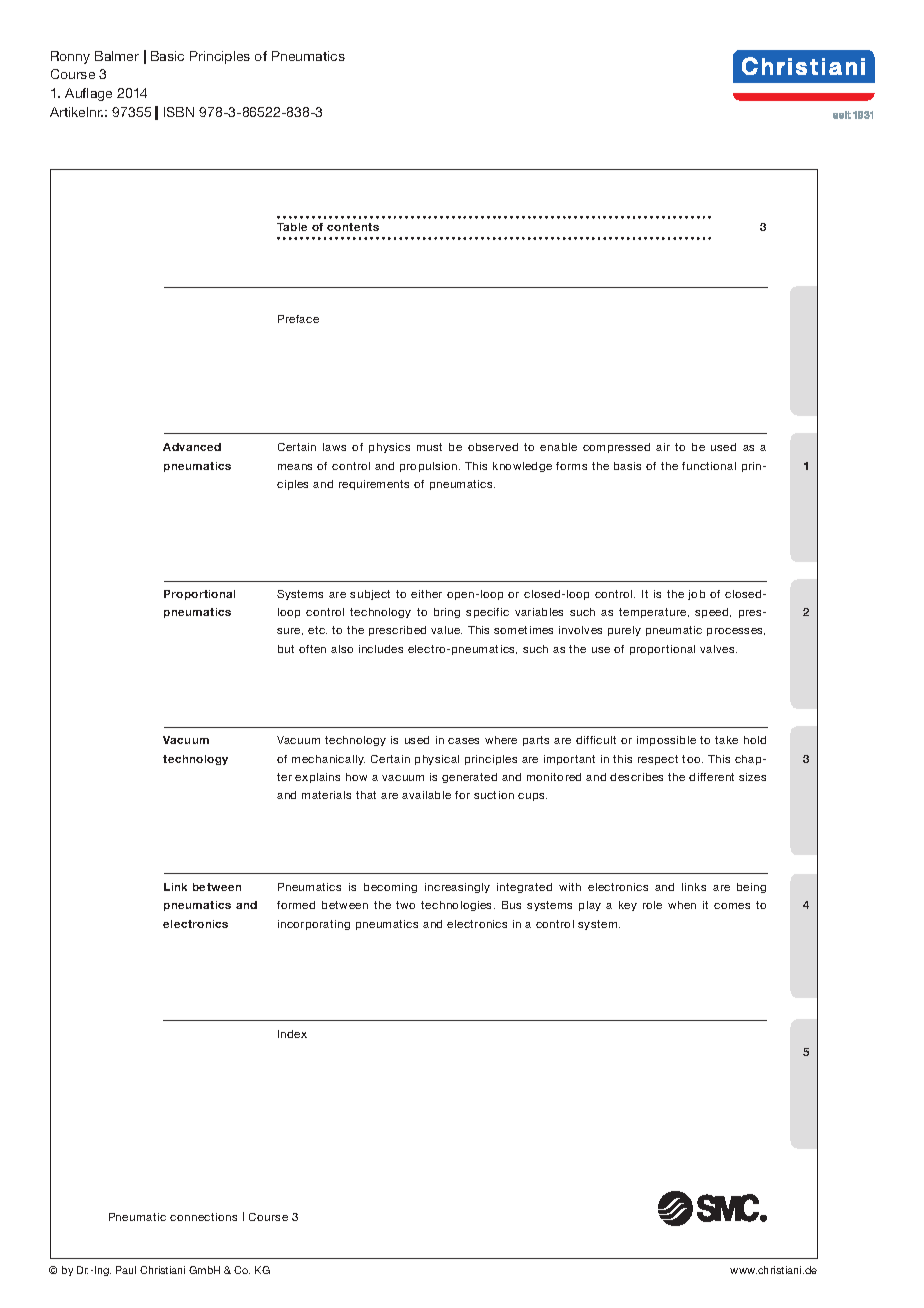 The image size is (924, 1308). I want to click on when, so click(682, 905).
